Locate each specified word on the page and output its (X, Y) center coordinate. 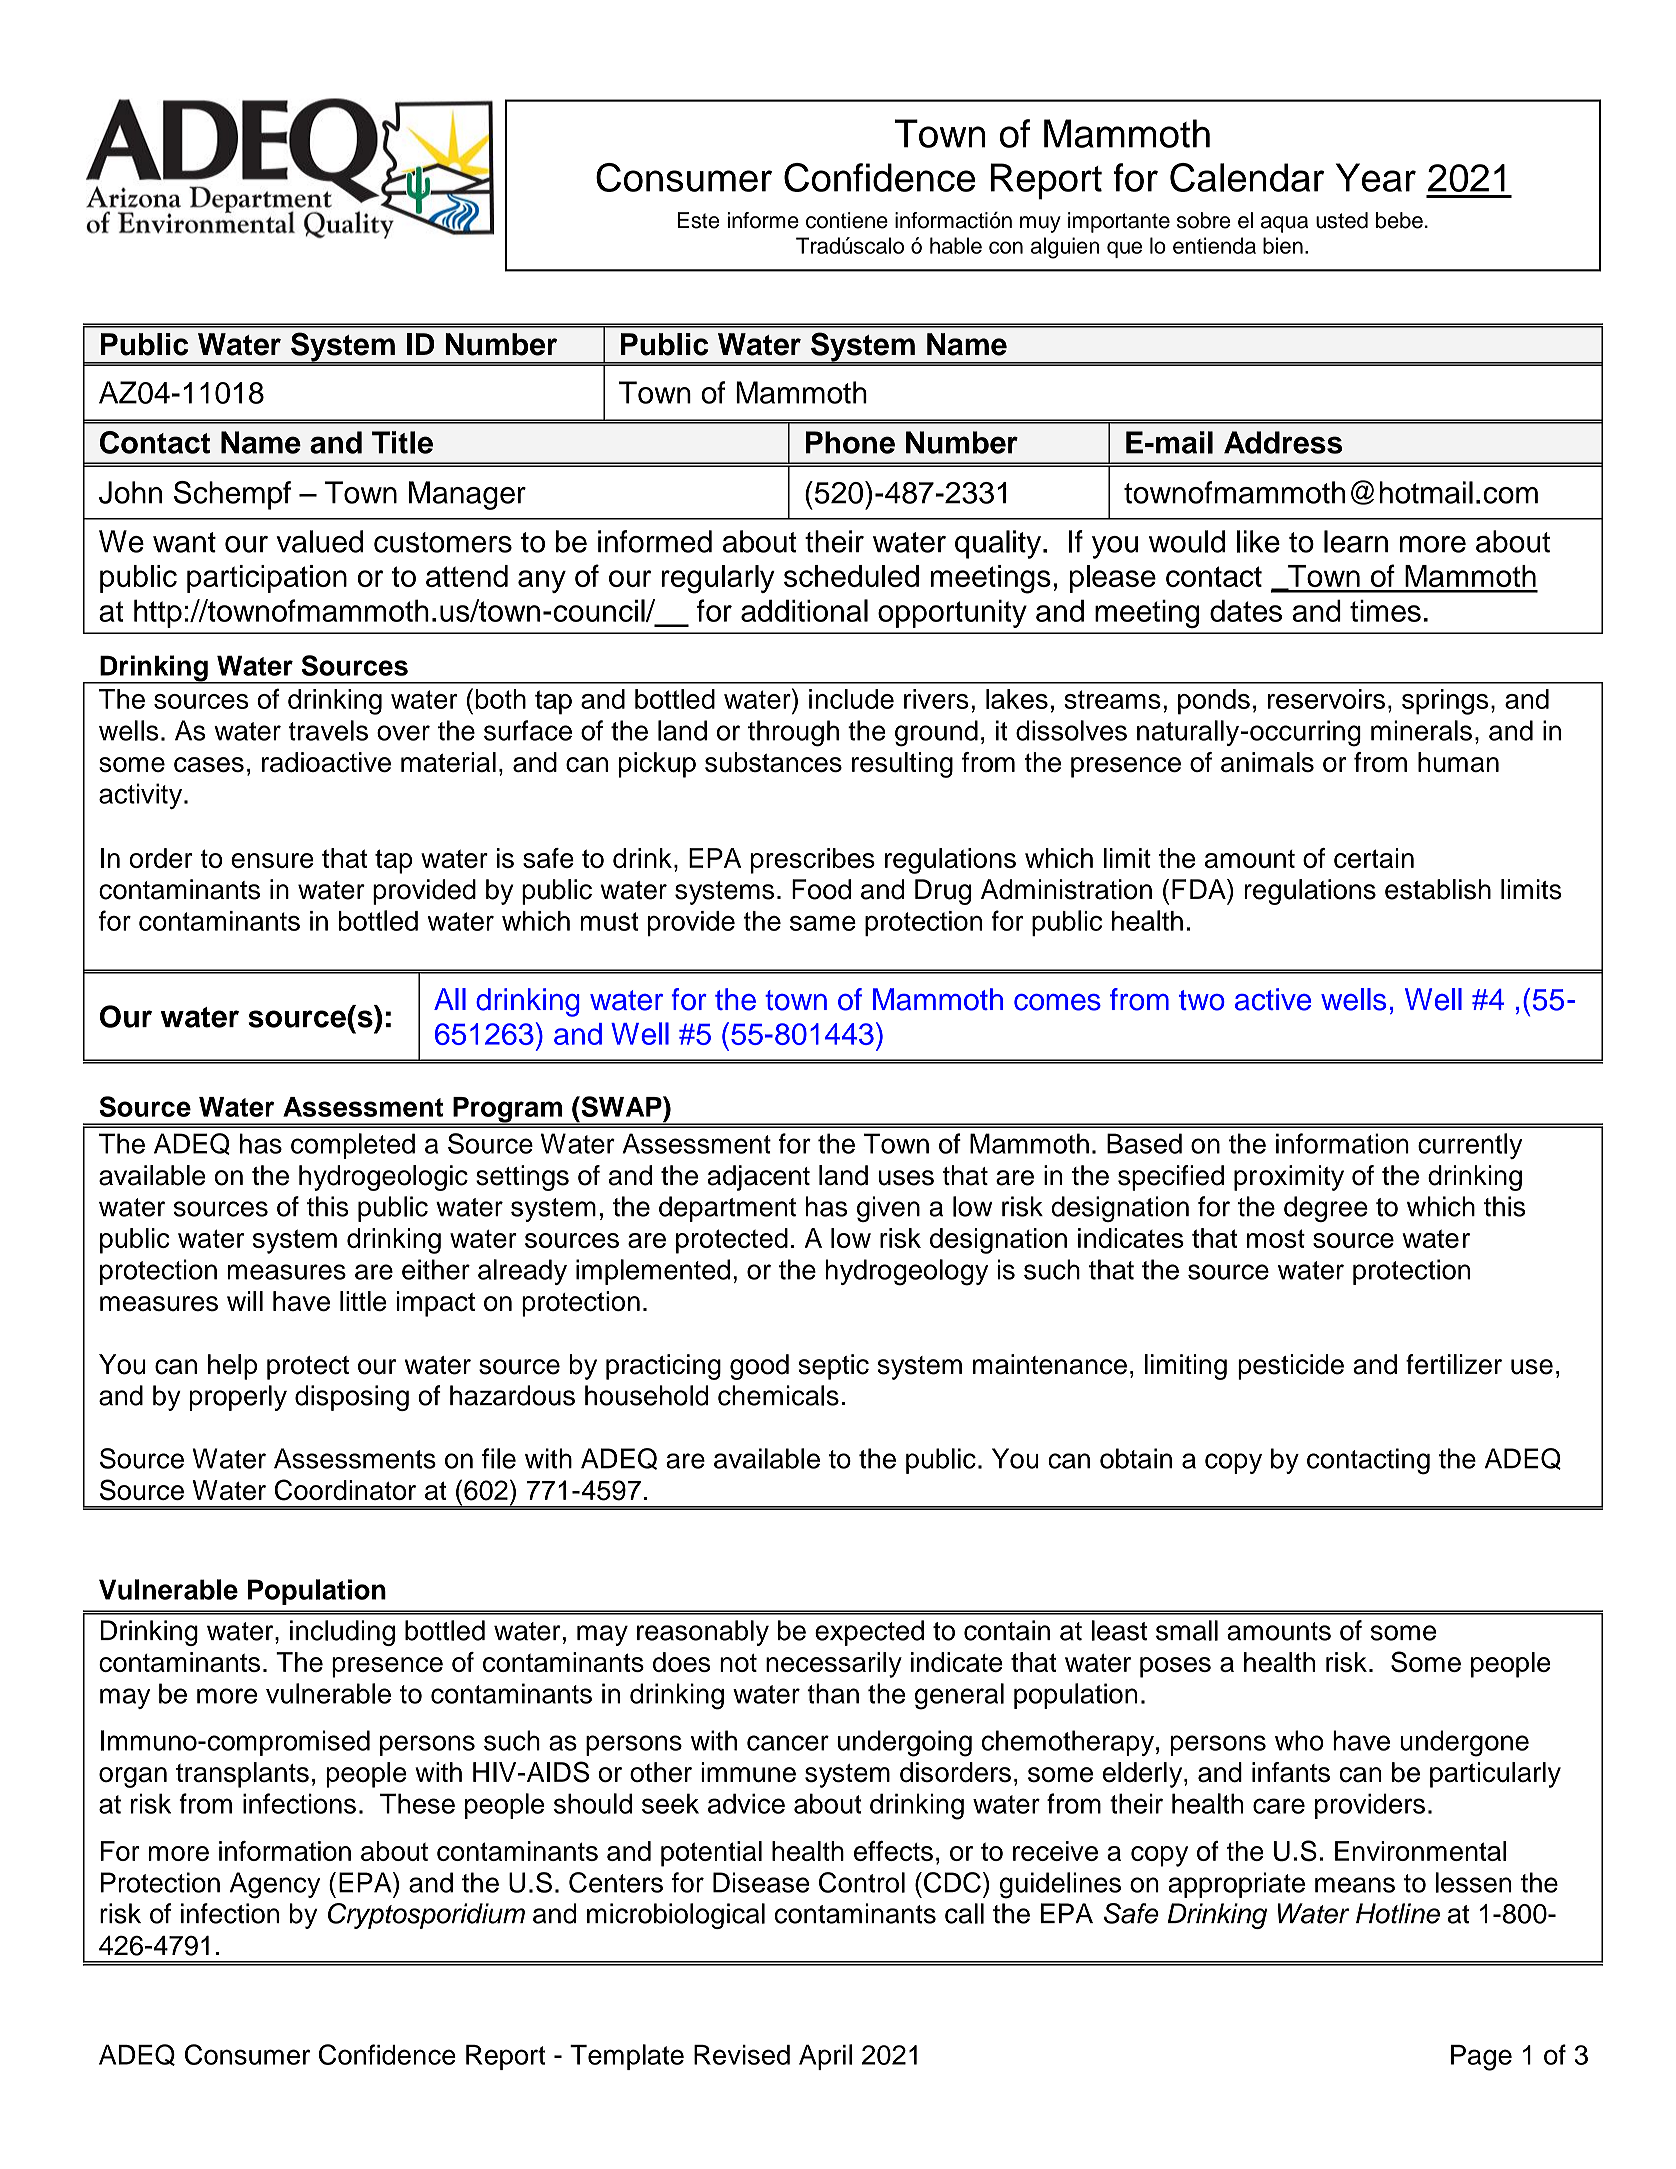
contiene (847, 220)
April (825, 2057)
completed (353, 1146)
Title (402, 442)
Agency (275, 1885)
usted (1342, 220)
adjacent (758, 1178)
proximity (1289, 1178)
